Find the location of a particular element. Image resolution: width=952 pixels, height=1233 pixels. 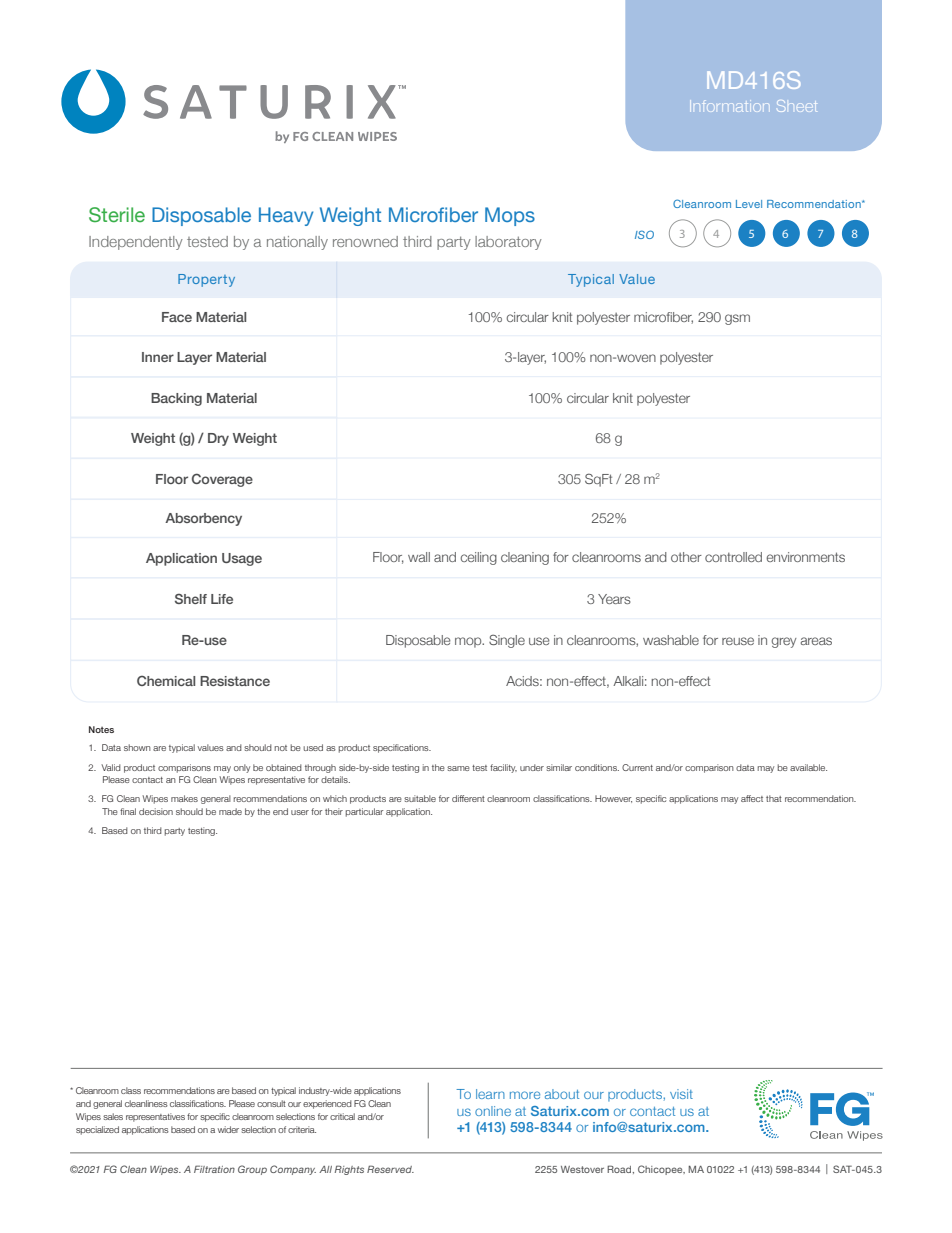

decision is located at coordinates (156, 811).
